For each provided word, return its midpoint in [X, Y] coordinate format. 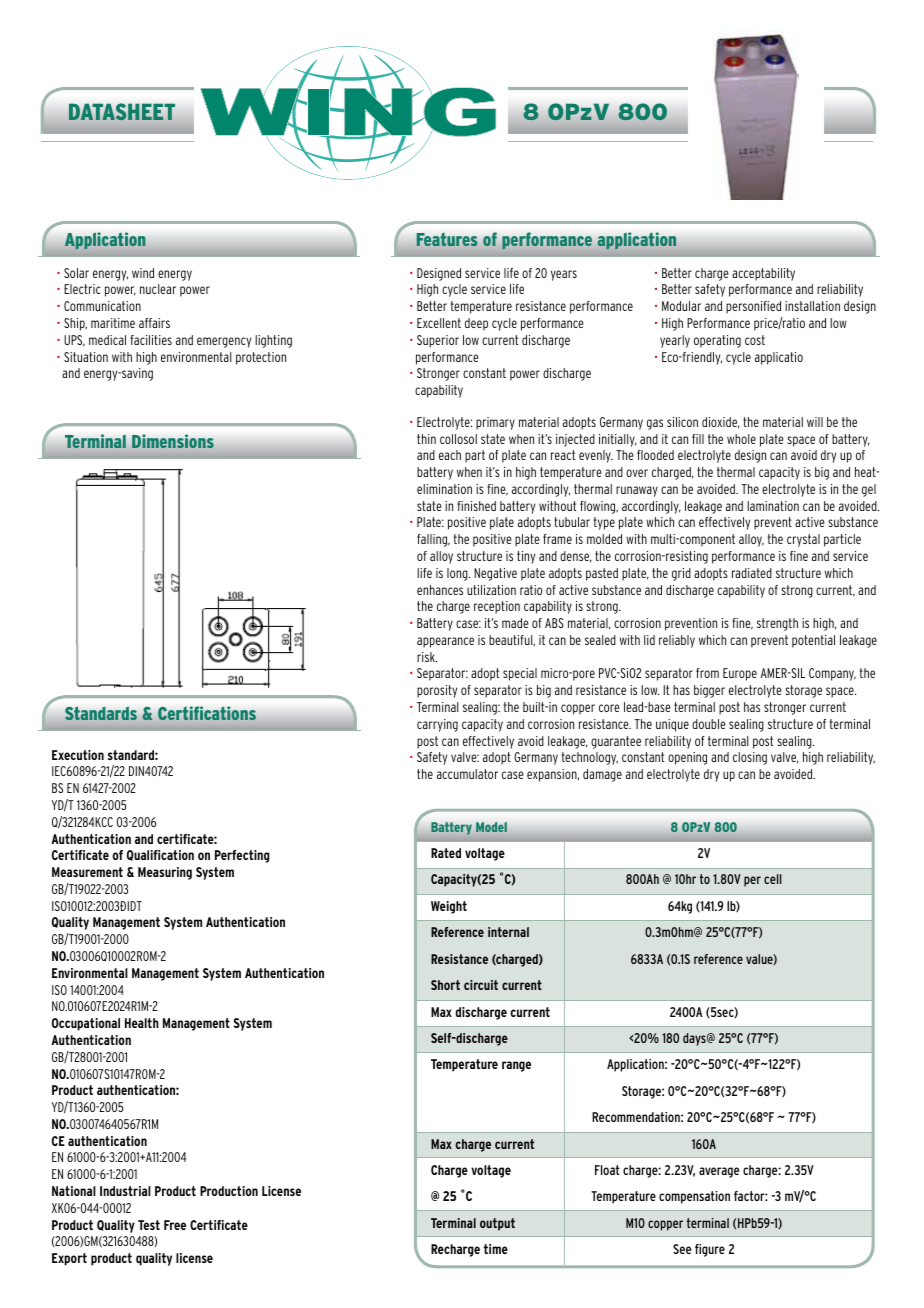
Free [175, 1225]
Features [446, 239]
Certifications [207, 713]
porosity [437, 691]
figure [710, 1250]
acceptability [763, 274]
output [497, 1224]
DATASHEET [122, 111]
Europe [740, 674]
